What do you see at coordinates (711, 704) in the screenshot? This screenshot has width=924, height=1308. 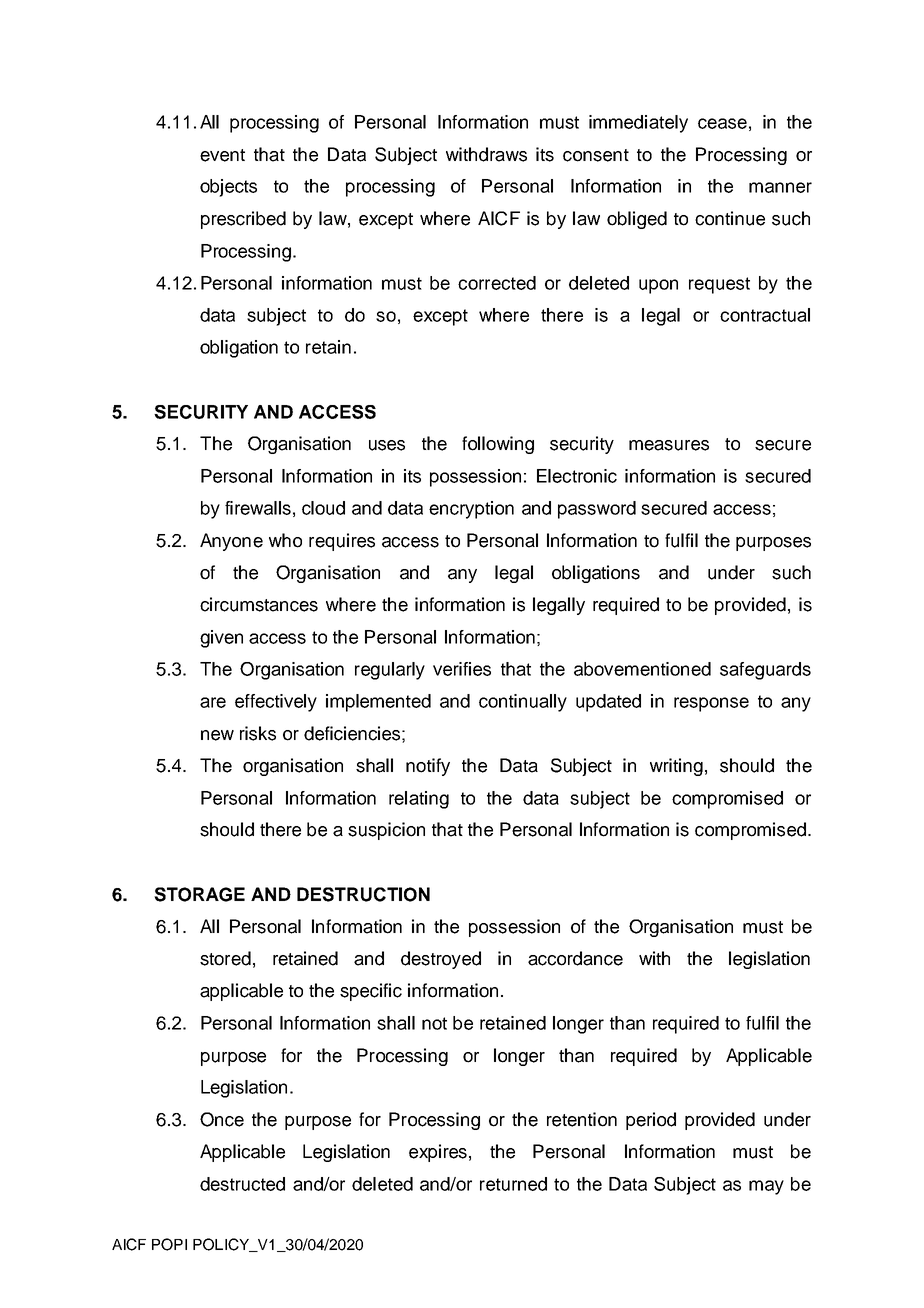 I see `response` at bounding box center [711, 704].
